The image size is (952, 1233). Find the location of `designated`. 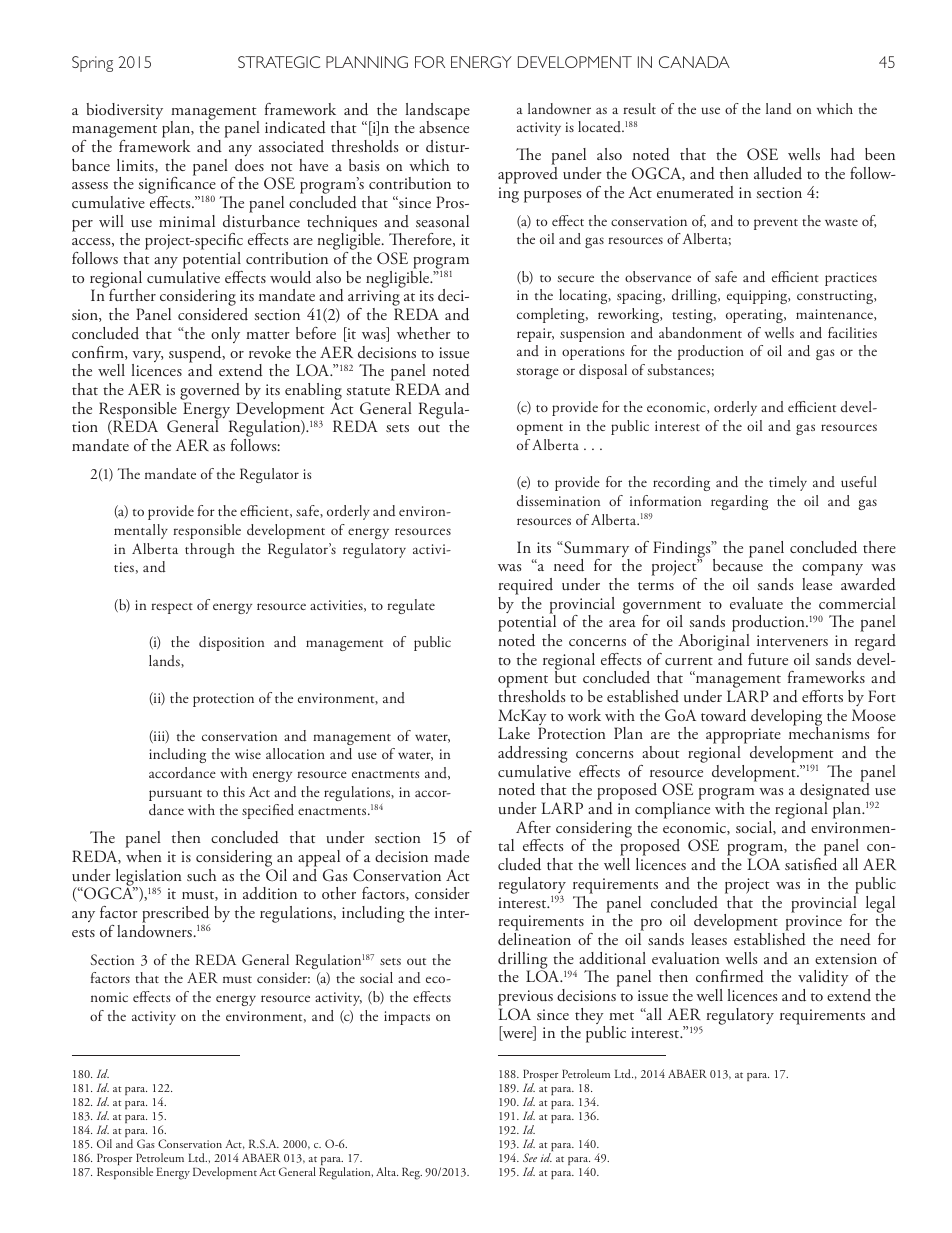

designated is located at coordinates (836, 792).
